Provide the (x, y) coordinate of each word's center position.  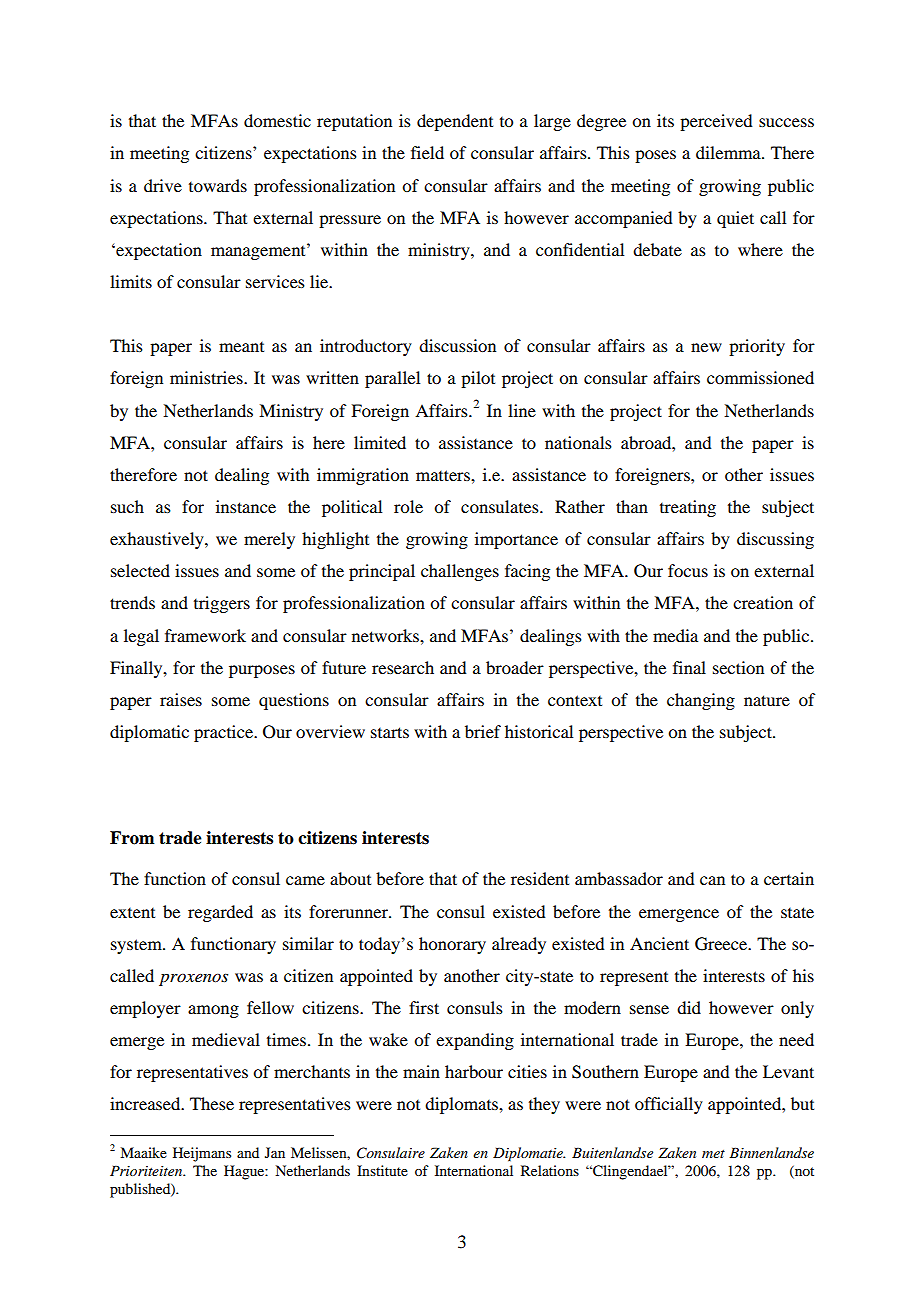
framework (205, 635)
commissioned (760, 377)
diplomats (462, 1105)
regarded (220, 913)
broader (515, 667)
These (212, 1103)
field (427, 152)
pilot (478, 379)
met (713, 1154)
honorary (452, 945)
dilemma (729, 152)
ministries (207, 377)
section (738, 667)
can (712, 880)
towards (218, 185)
